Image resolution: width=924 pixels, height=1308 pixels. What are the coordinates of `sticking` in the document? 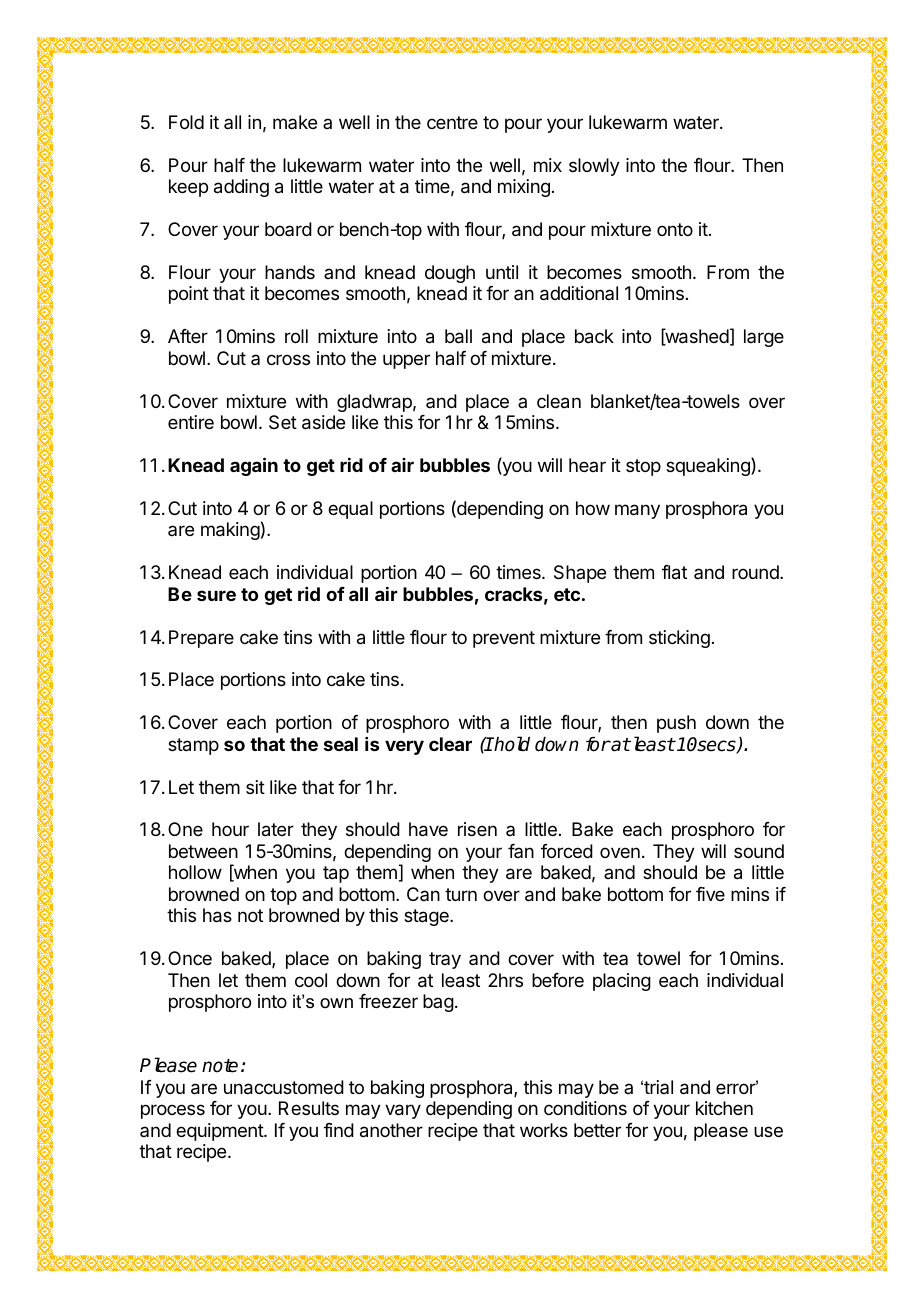 It's located at (679, 639).
